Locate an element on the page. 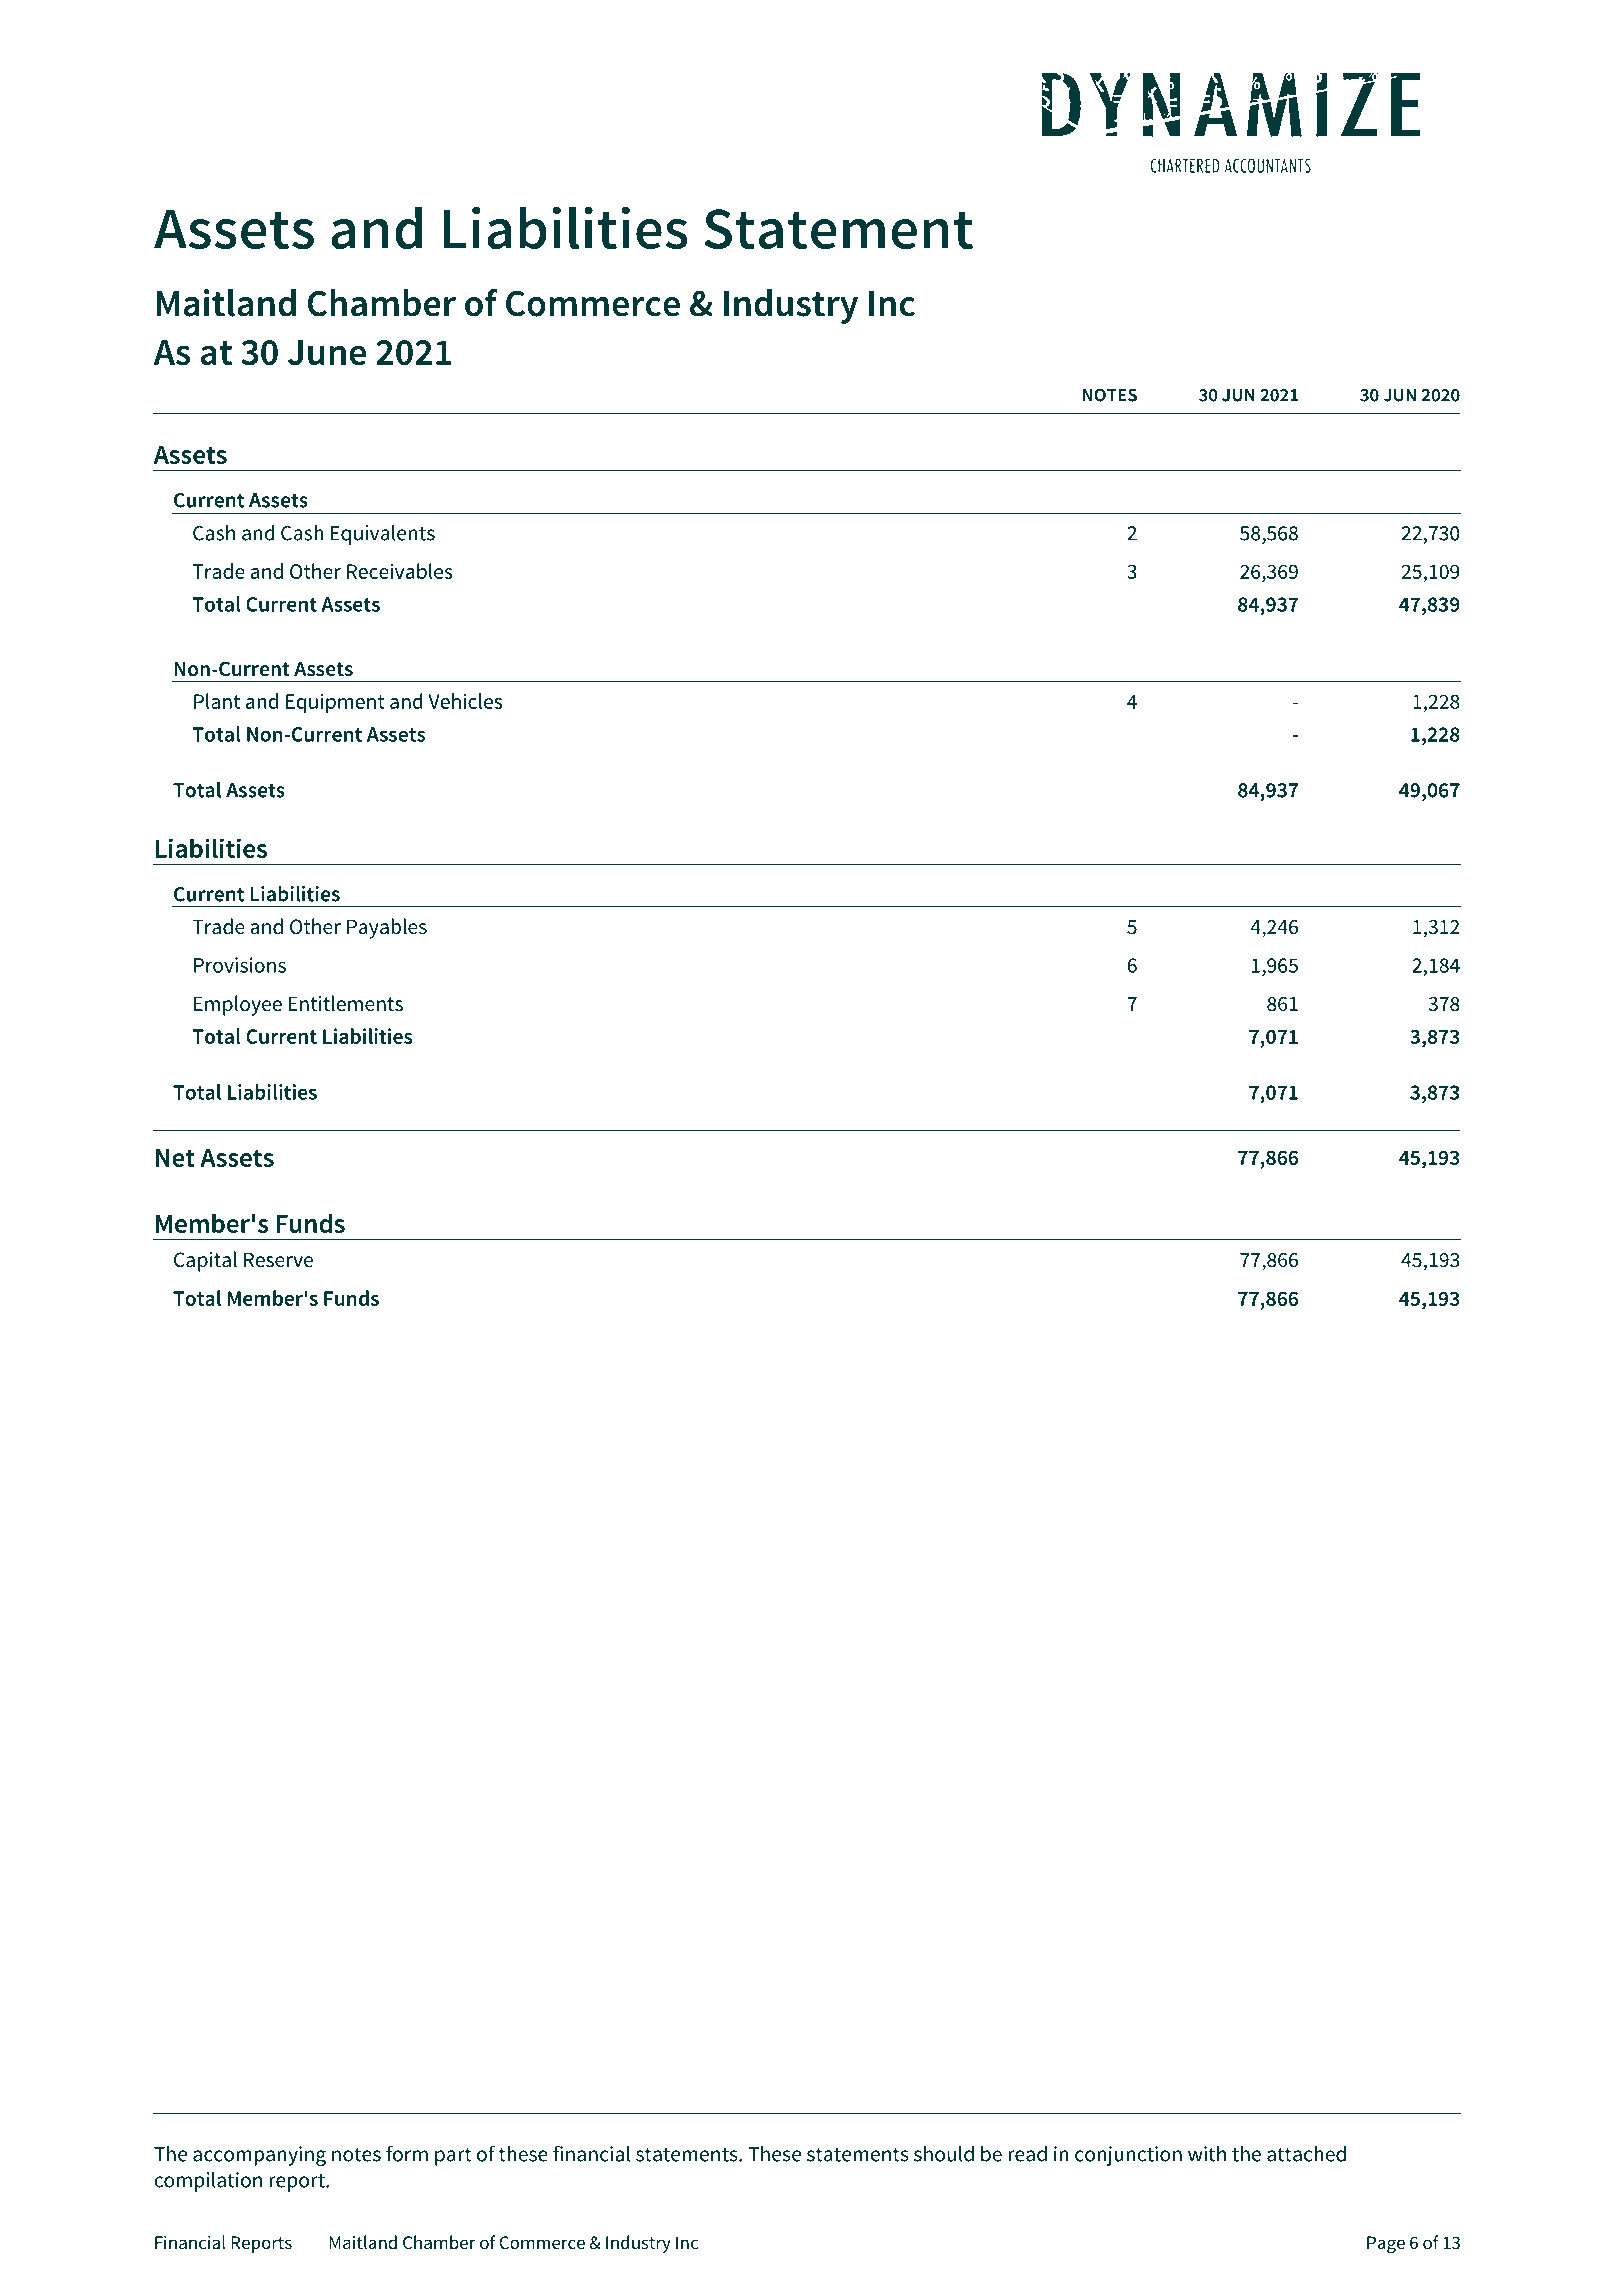  Employee is located at coordinates (238, 1005).
